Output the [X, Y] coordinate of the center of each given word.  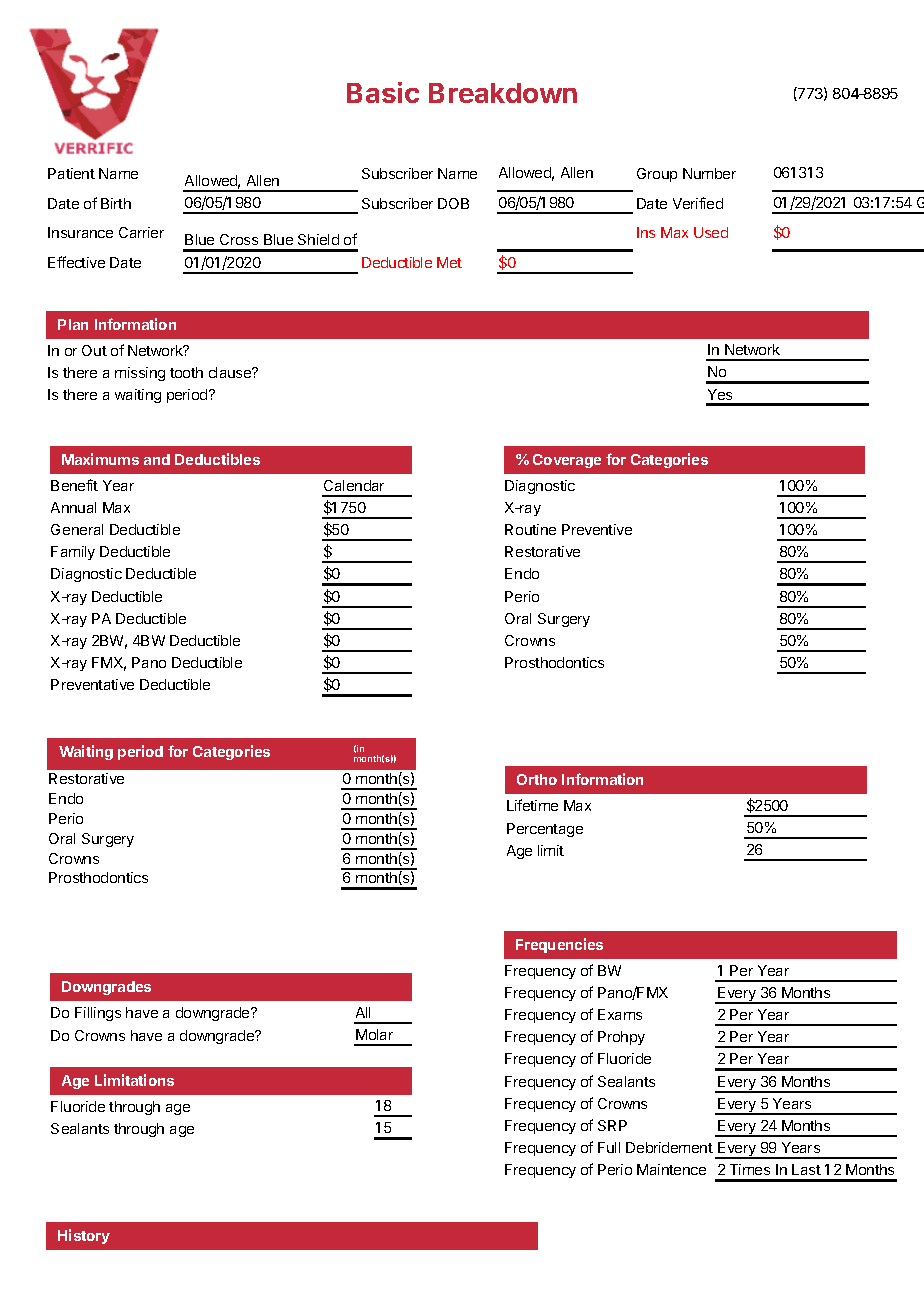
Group [657, 175]
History [84, 1236]
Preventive [597, 529]
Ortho [537, 779]
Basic [383, 92]
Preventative [92, 684]
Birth [116, 203]
